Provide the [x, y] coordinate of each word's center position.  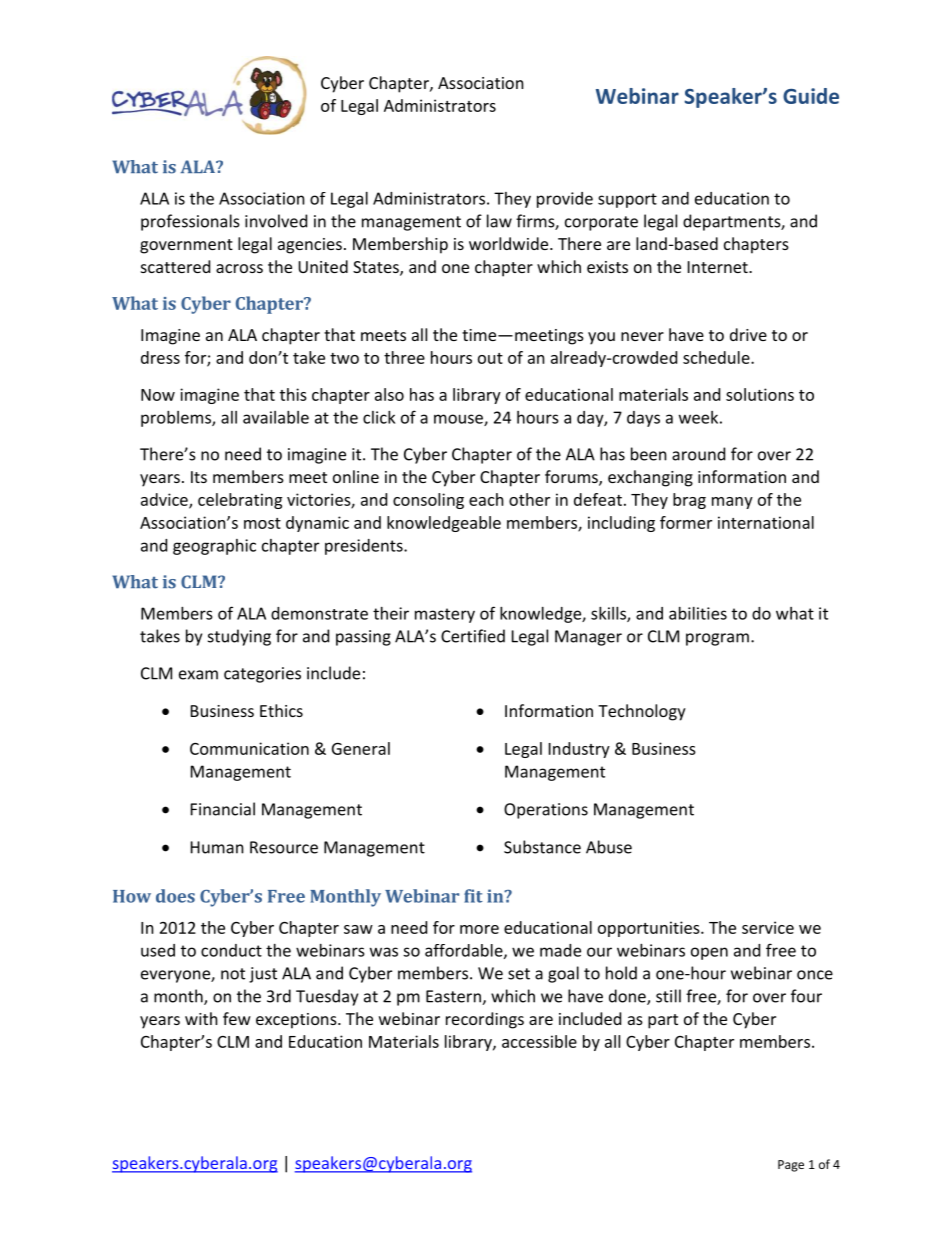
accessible [539, 1041]
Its [199, 477]
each [486, 499]
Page [791, 1166]
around [698, 454]
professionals [190, 222]
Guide [811, 96]
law [499, 221]
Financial [223, 809]
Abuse [609, 847]
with [201, 1018]
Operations [546, 811]
